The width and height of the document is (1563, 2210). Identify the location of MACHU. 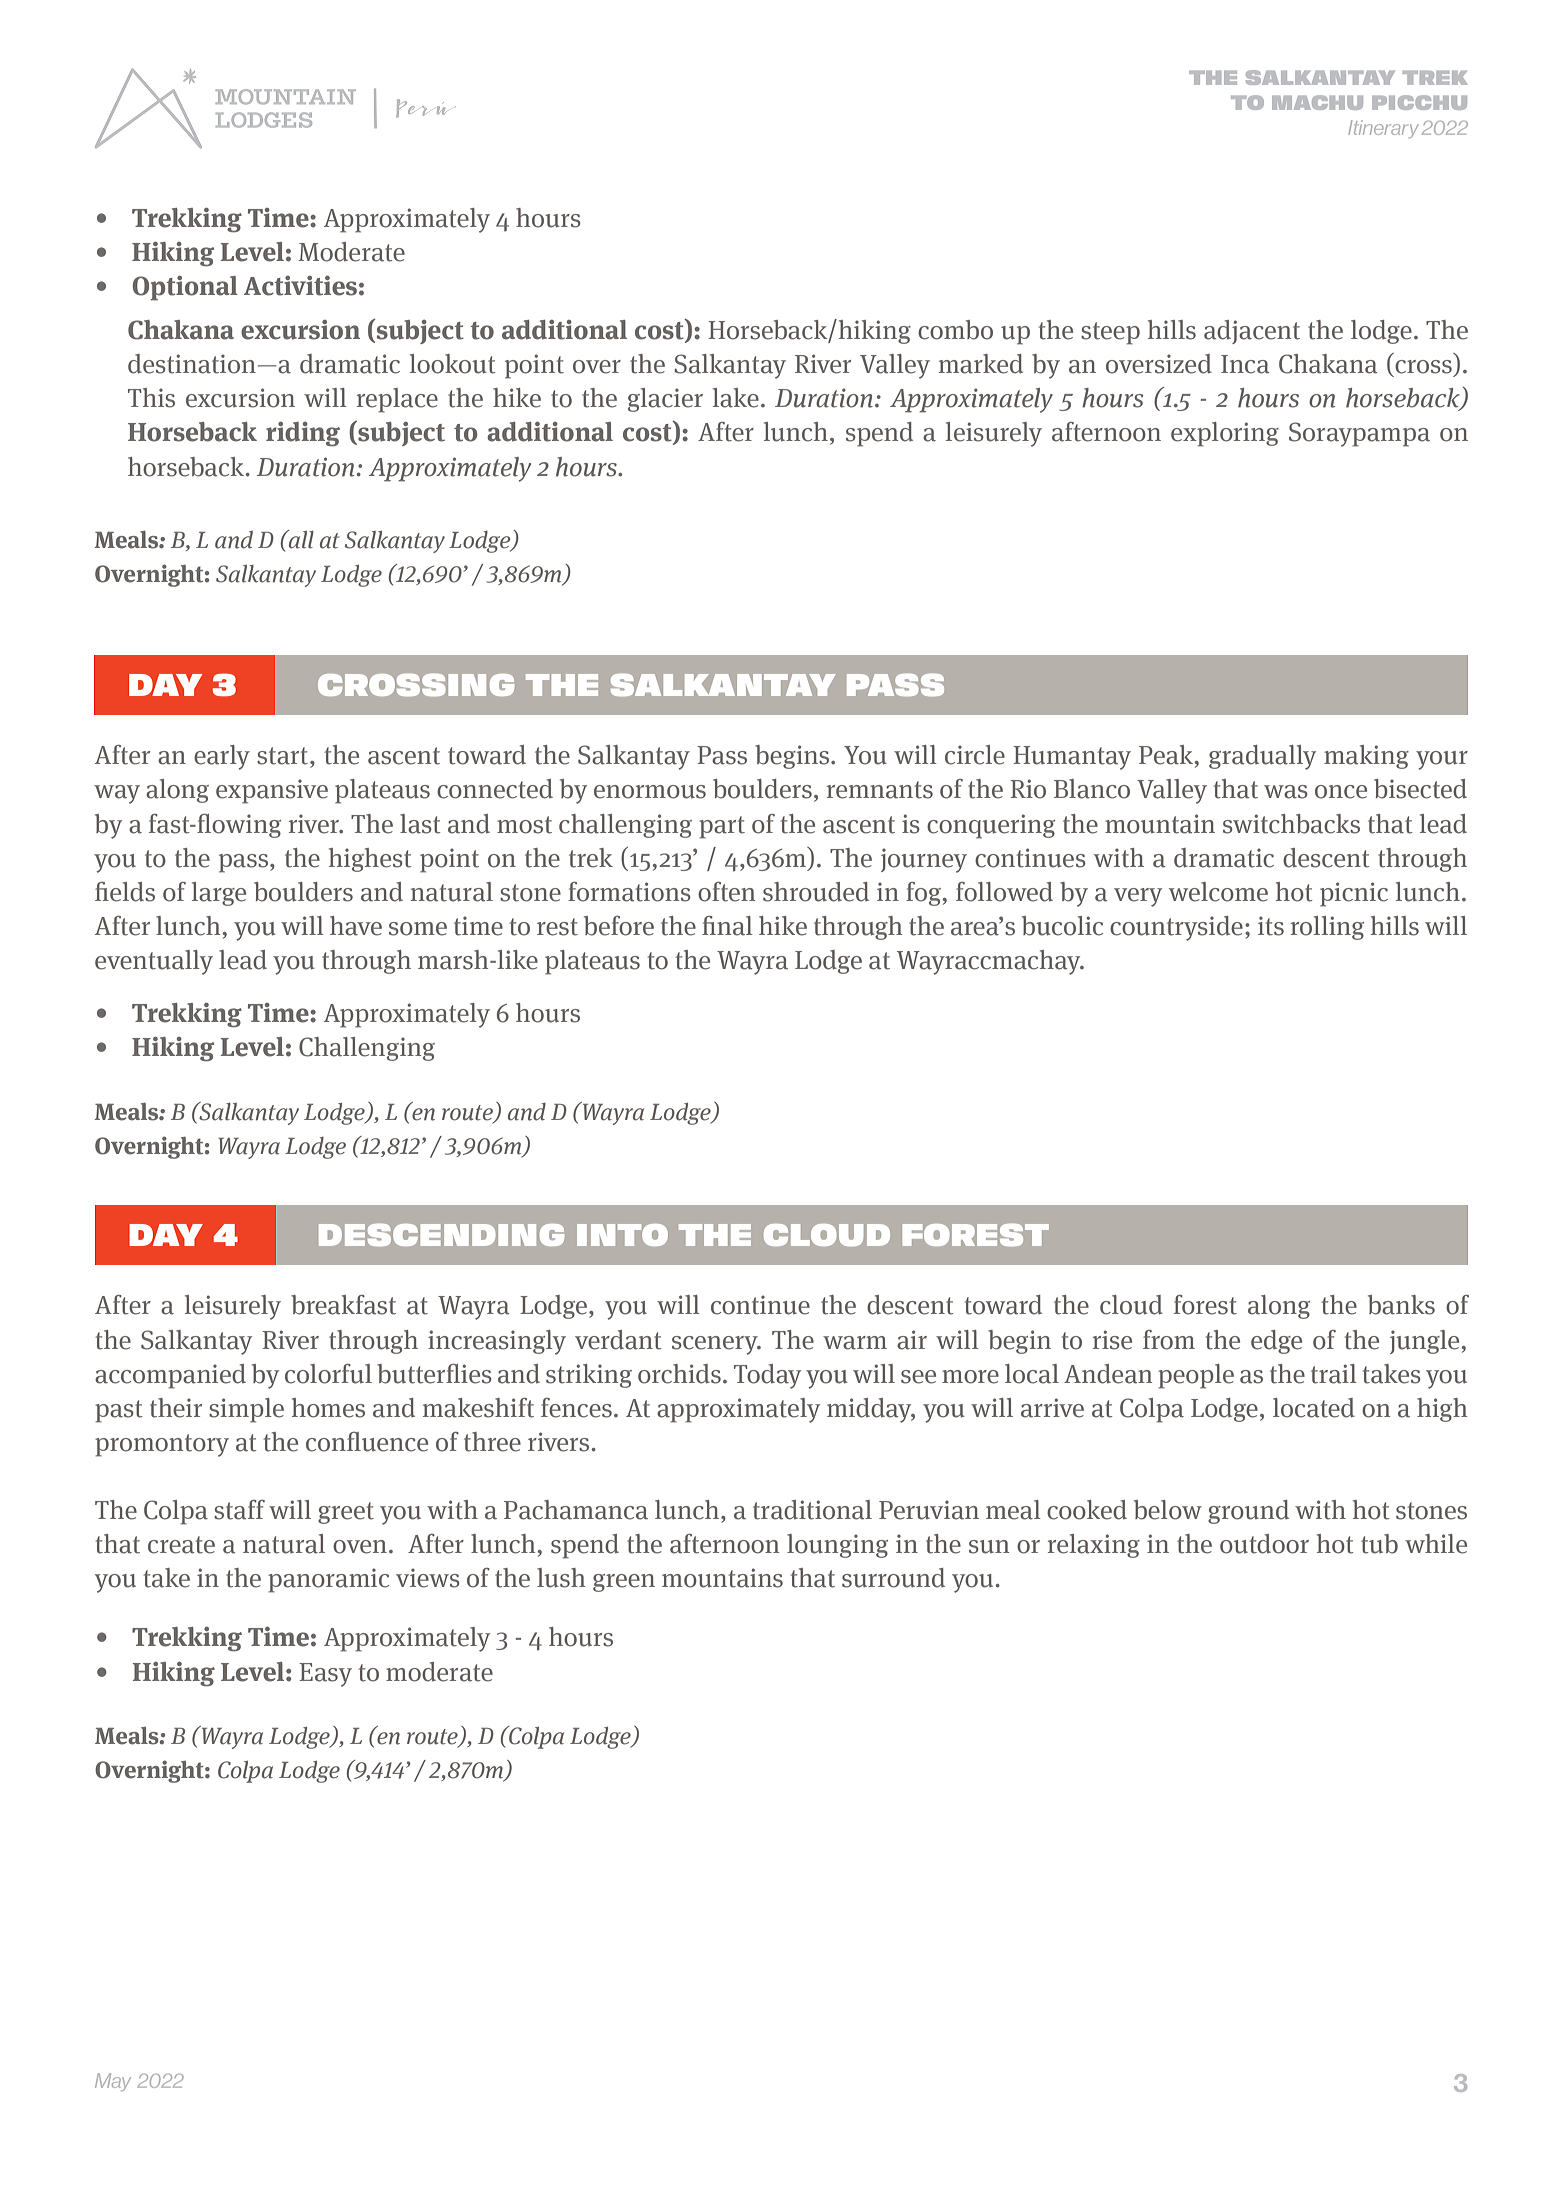
(1317, 102).
